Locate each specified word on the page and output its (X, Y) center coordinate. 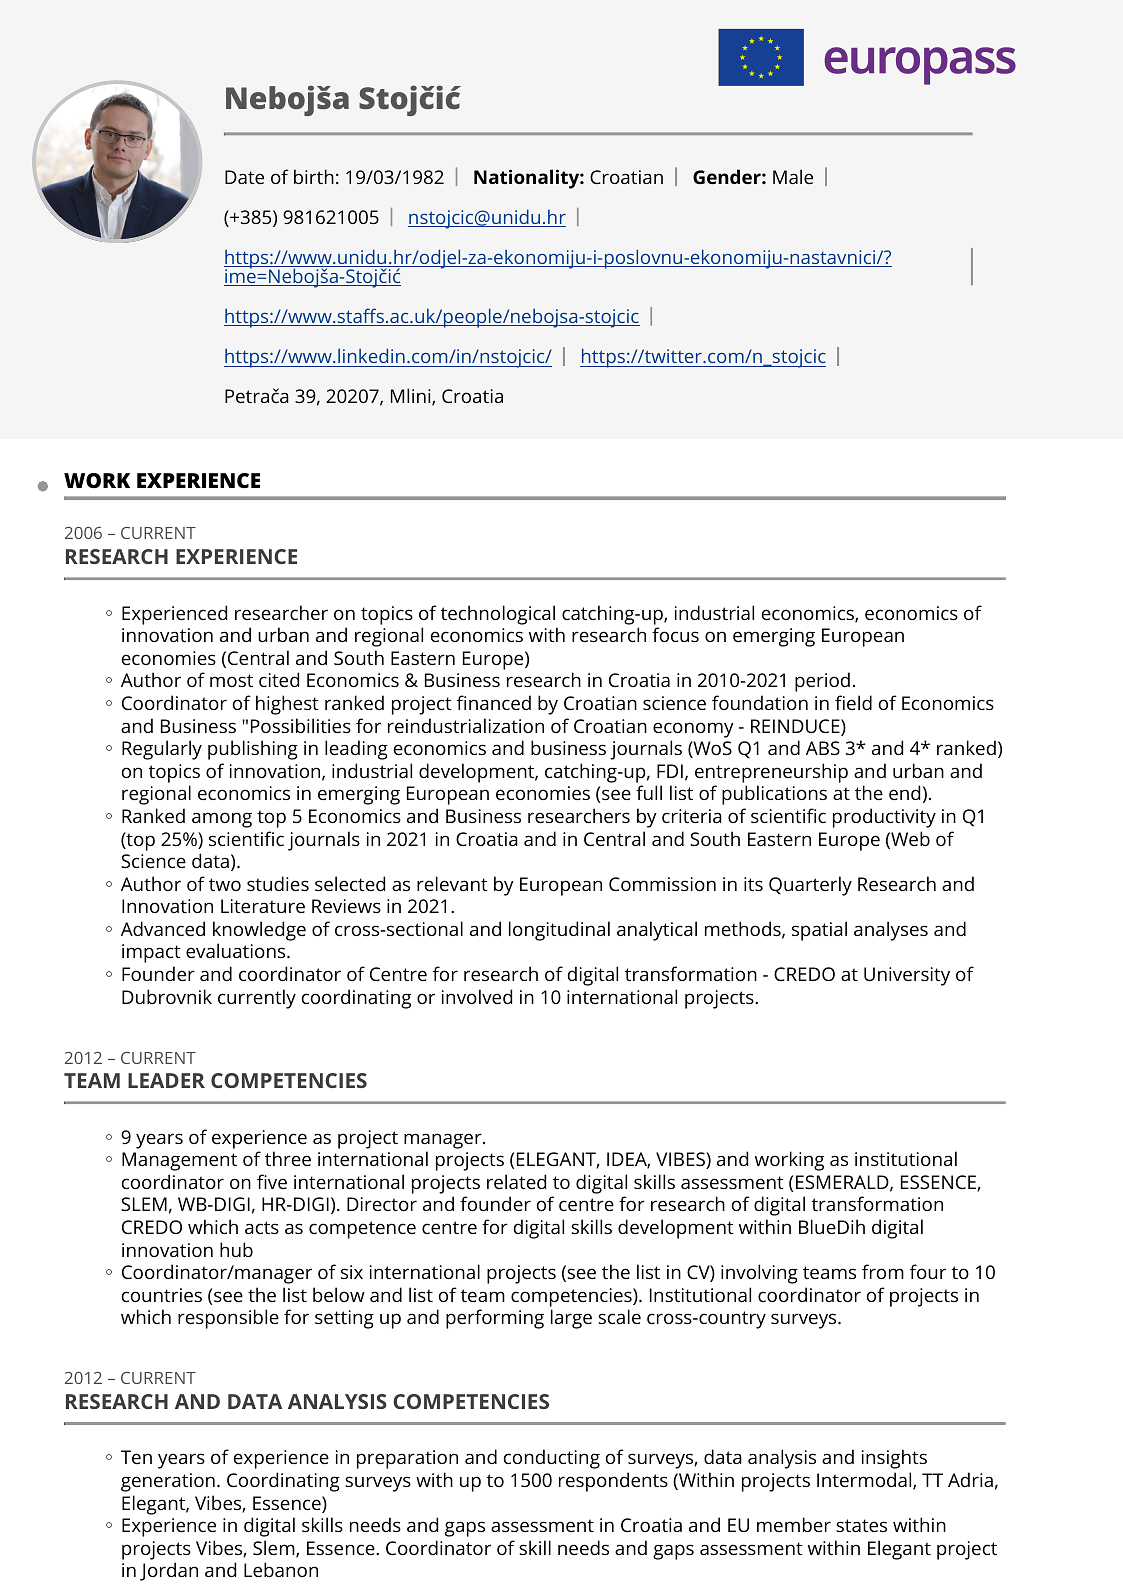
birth (314, 176)
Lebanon (281, 1569)
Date (244, 177)
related (516, 1181)
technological (498, 615)
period (822, 682)
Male (793, 176)
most (231, 680)
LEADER (166, 1080)
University (907, 976)
